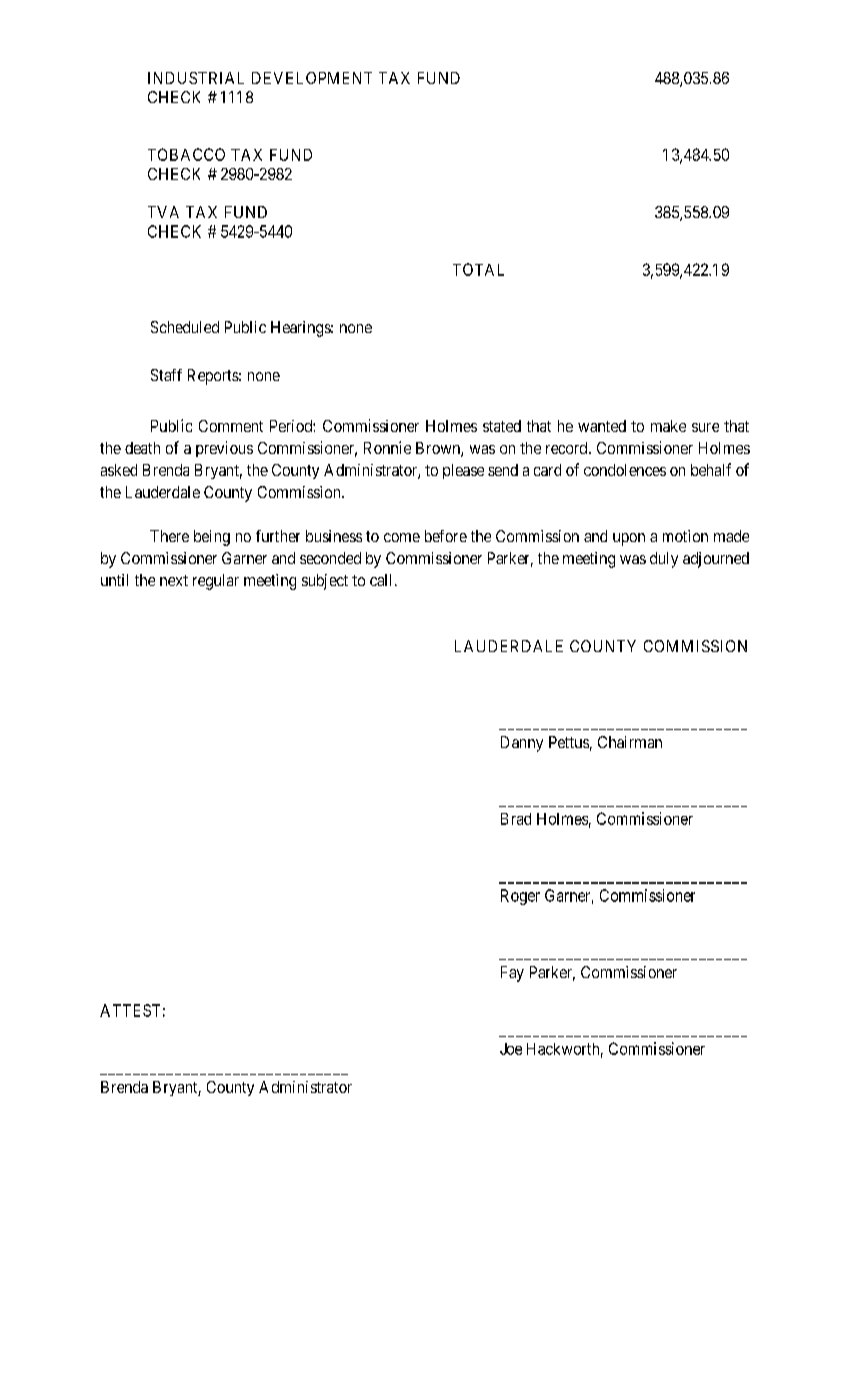  Describe the element at coordinates (312, 78) in the screenshot. I see `DEVELOPMENT` at that location.
